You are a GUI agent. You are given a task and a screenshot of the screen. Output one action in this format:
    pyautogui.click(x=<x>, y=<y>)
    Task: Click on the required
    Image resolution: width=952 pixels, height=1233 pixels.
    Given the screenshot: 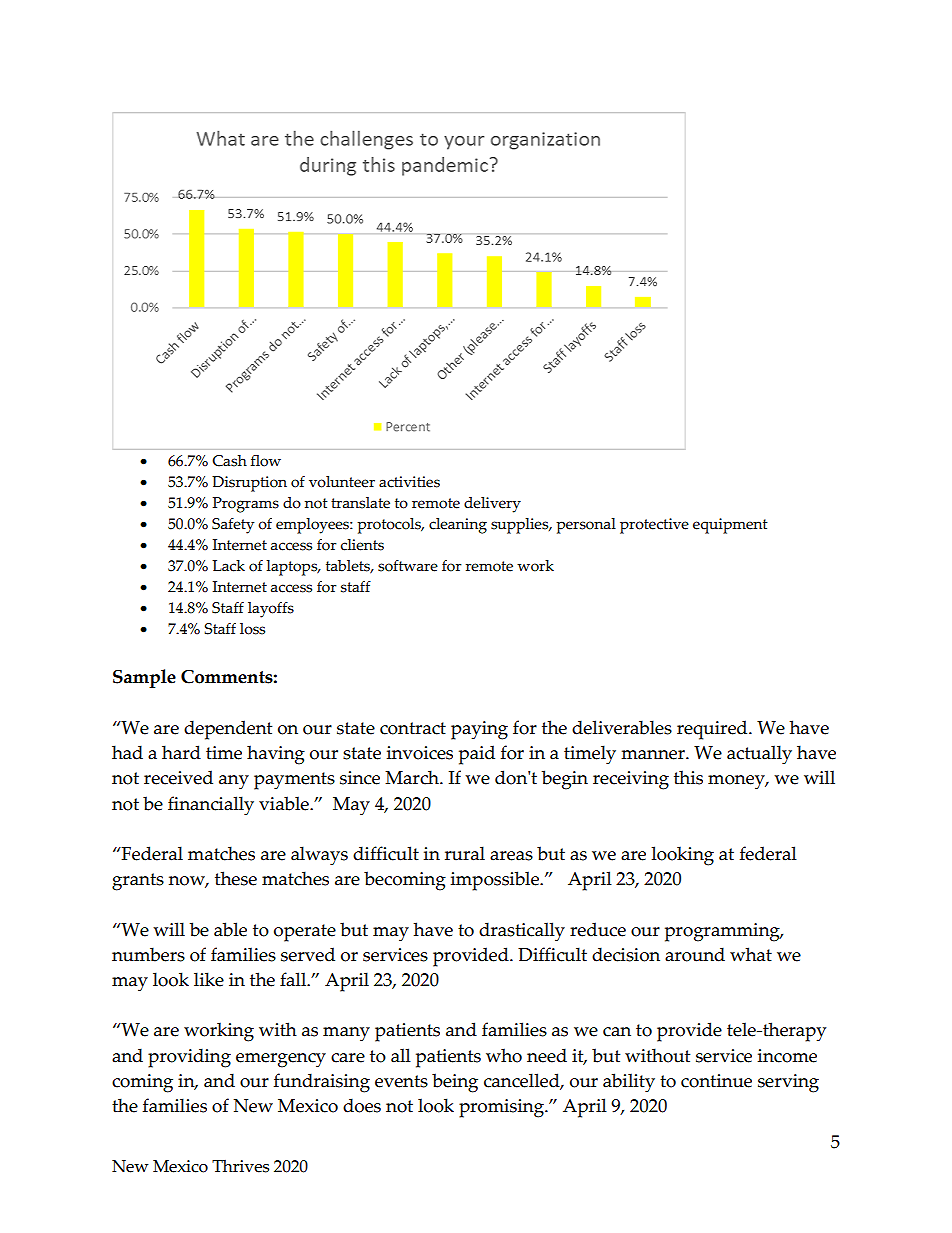 What is the action you would take?
    pyautogui.click(x=713, y=730)
